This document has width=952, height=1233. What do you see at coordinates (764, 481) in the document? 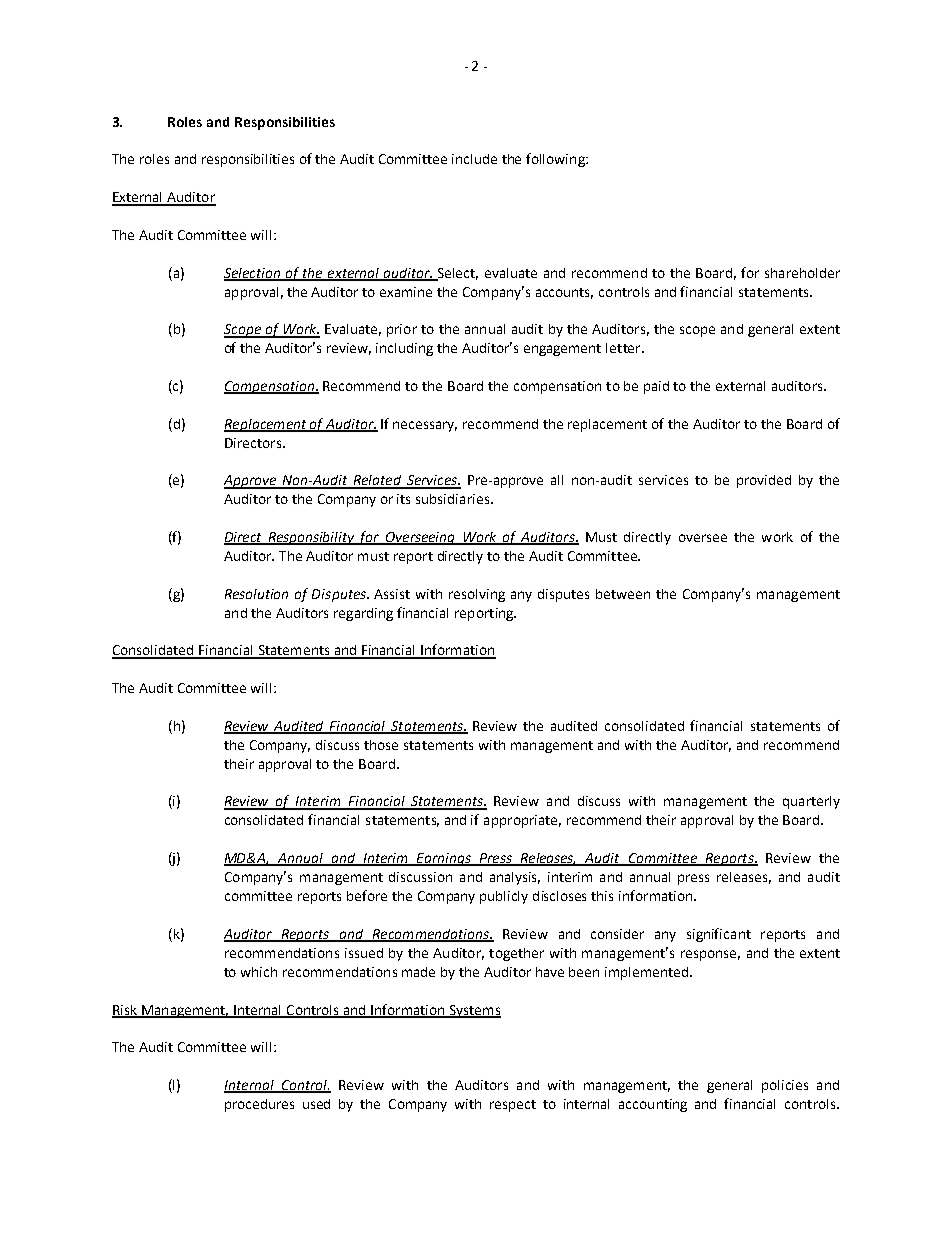
I see `provided` at bounding box center [764, 481].
